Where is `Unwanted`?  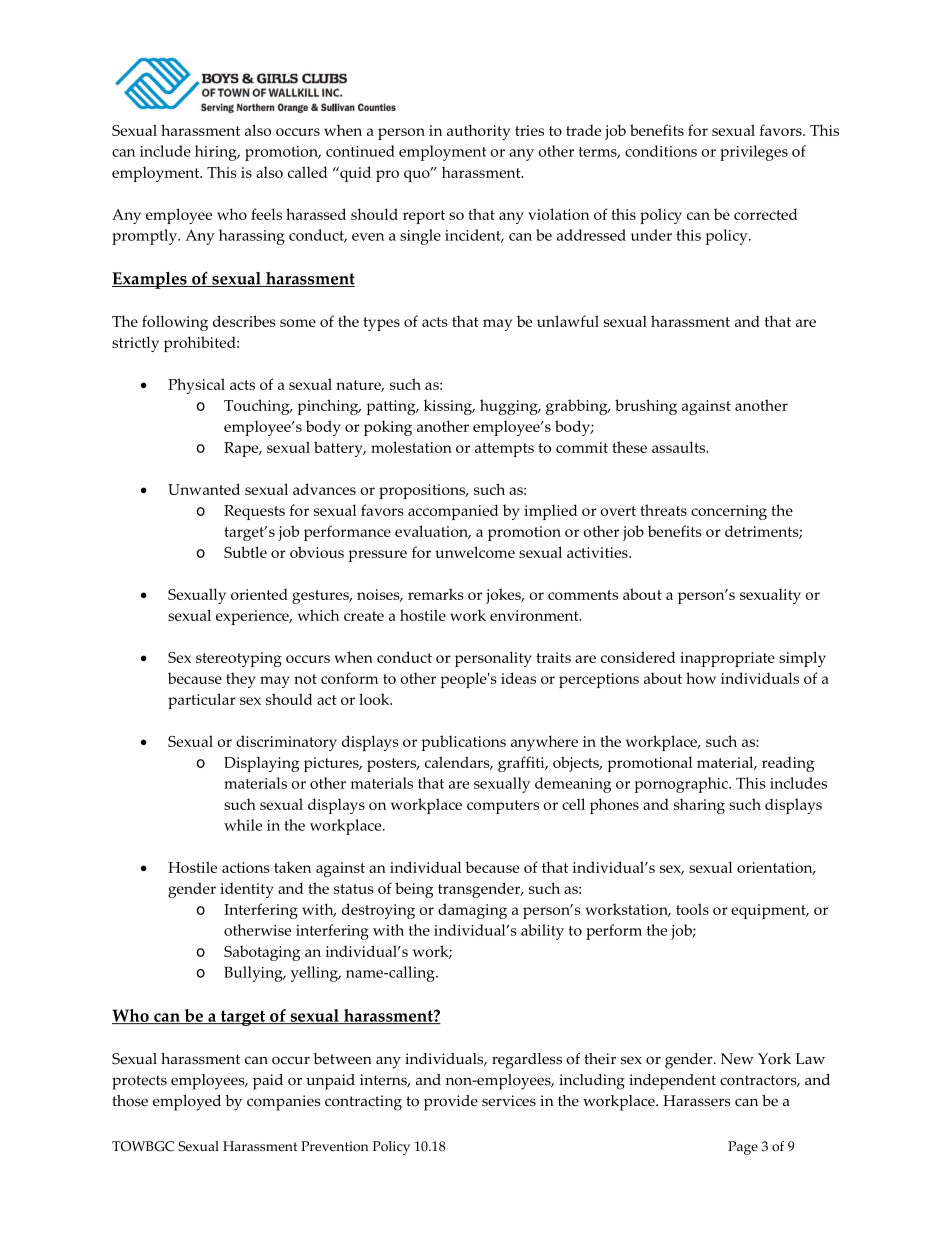
Unwanted is located at coordinates (204, 489).
